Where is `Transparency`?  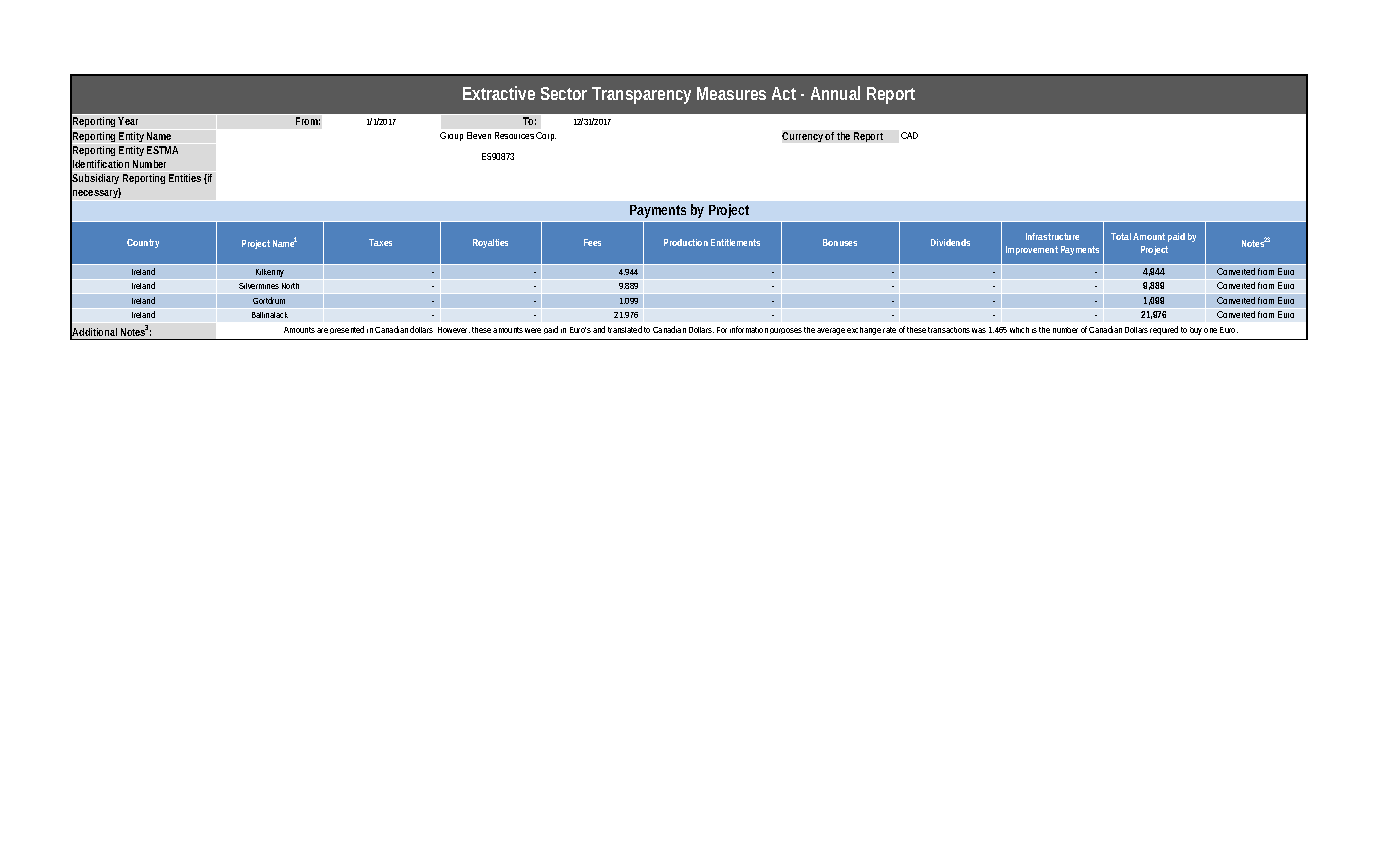 Transparency is located at coordinates (641, 95).
